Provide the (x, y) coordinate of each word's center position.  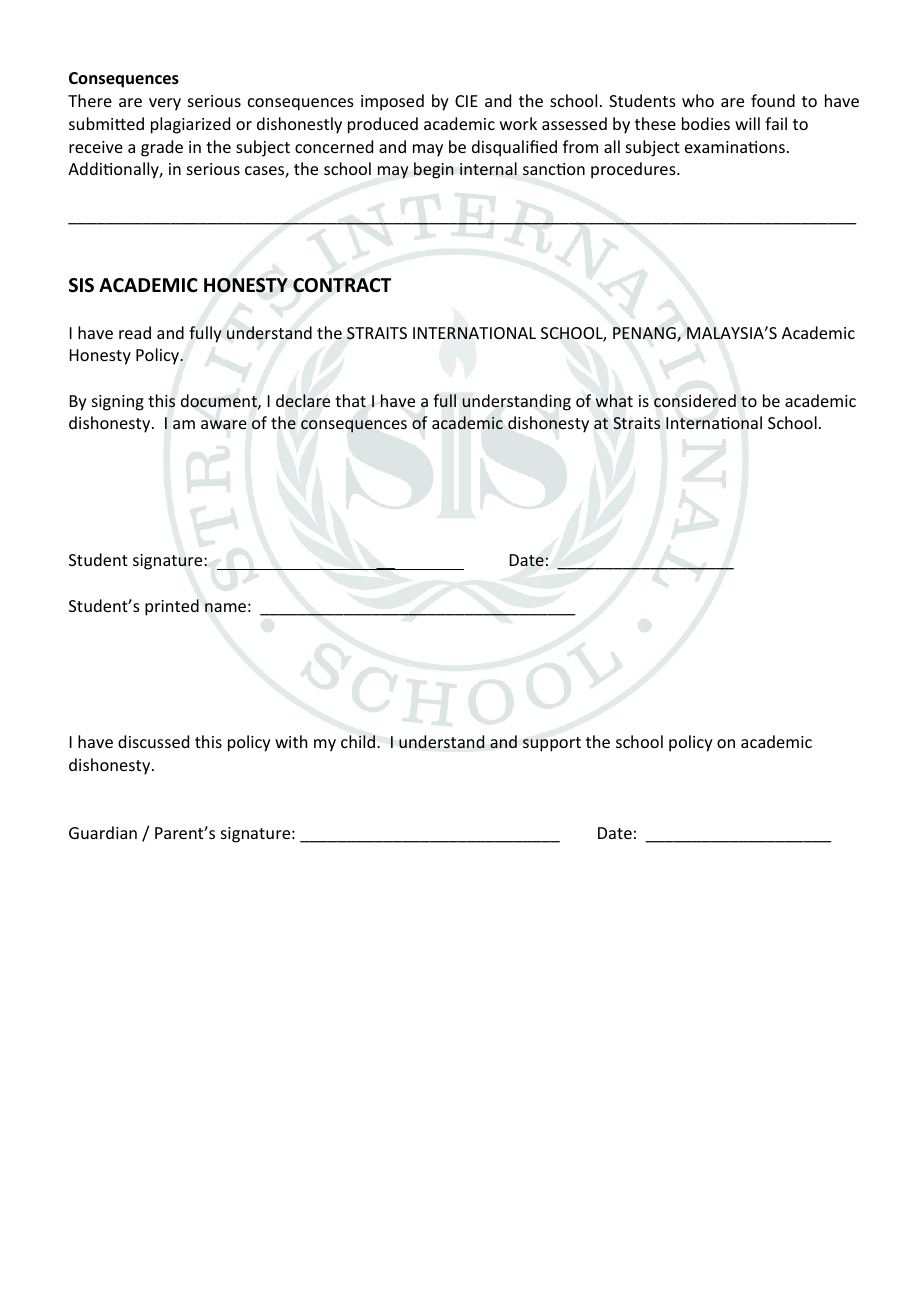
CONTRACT (342, 285)
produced (383, 125)
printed (172, 607)
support (552, 744)
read (135, 332)
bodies (706, 123)
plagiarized (190, 125)
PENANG (645, 334)
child (358, 741)
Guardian (103, 832)
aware (224, 425)
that (350, 401)
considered (695, 401)
